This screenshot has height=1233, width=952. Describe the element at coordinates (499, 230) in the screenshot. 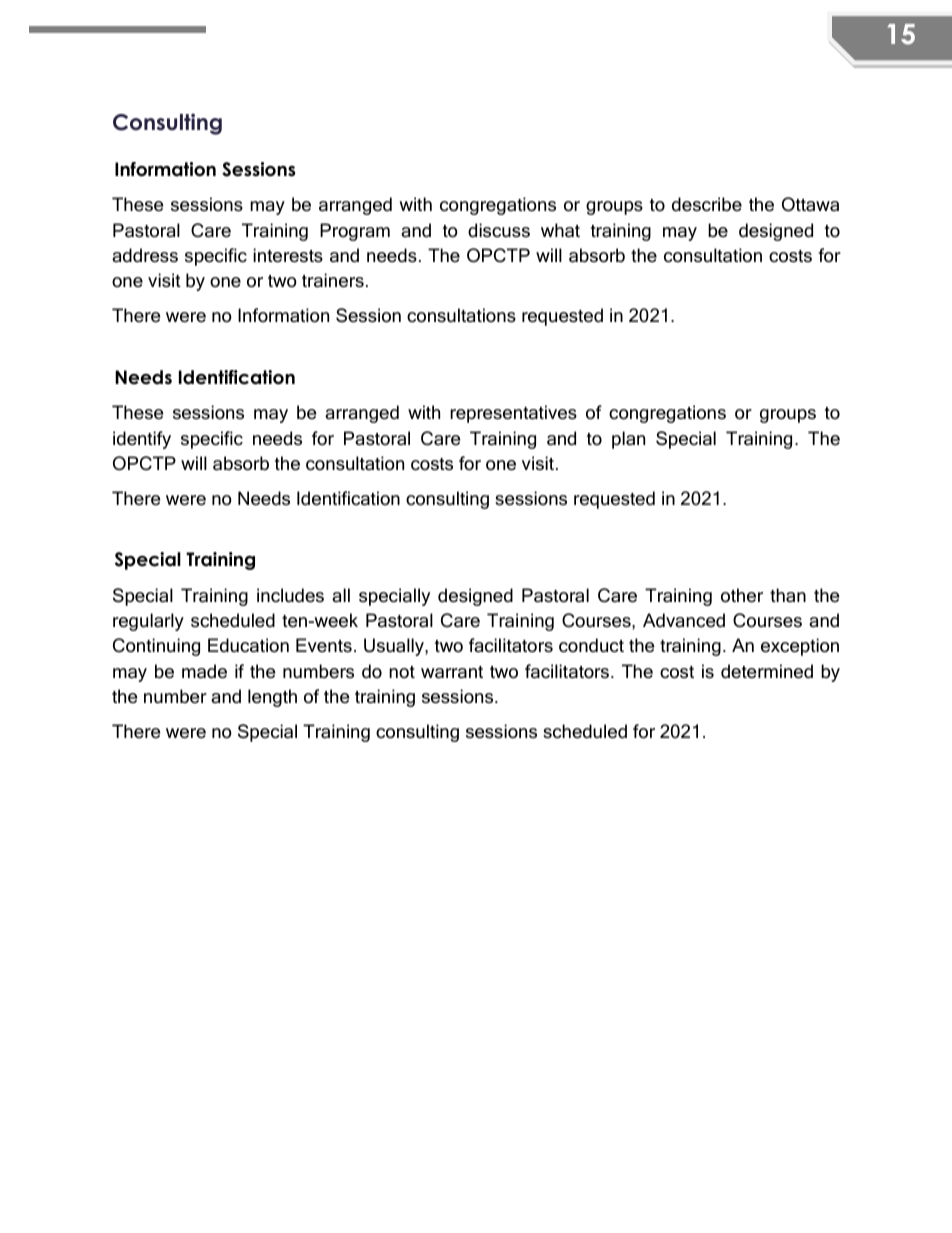

I see `discuss` at that location.
